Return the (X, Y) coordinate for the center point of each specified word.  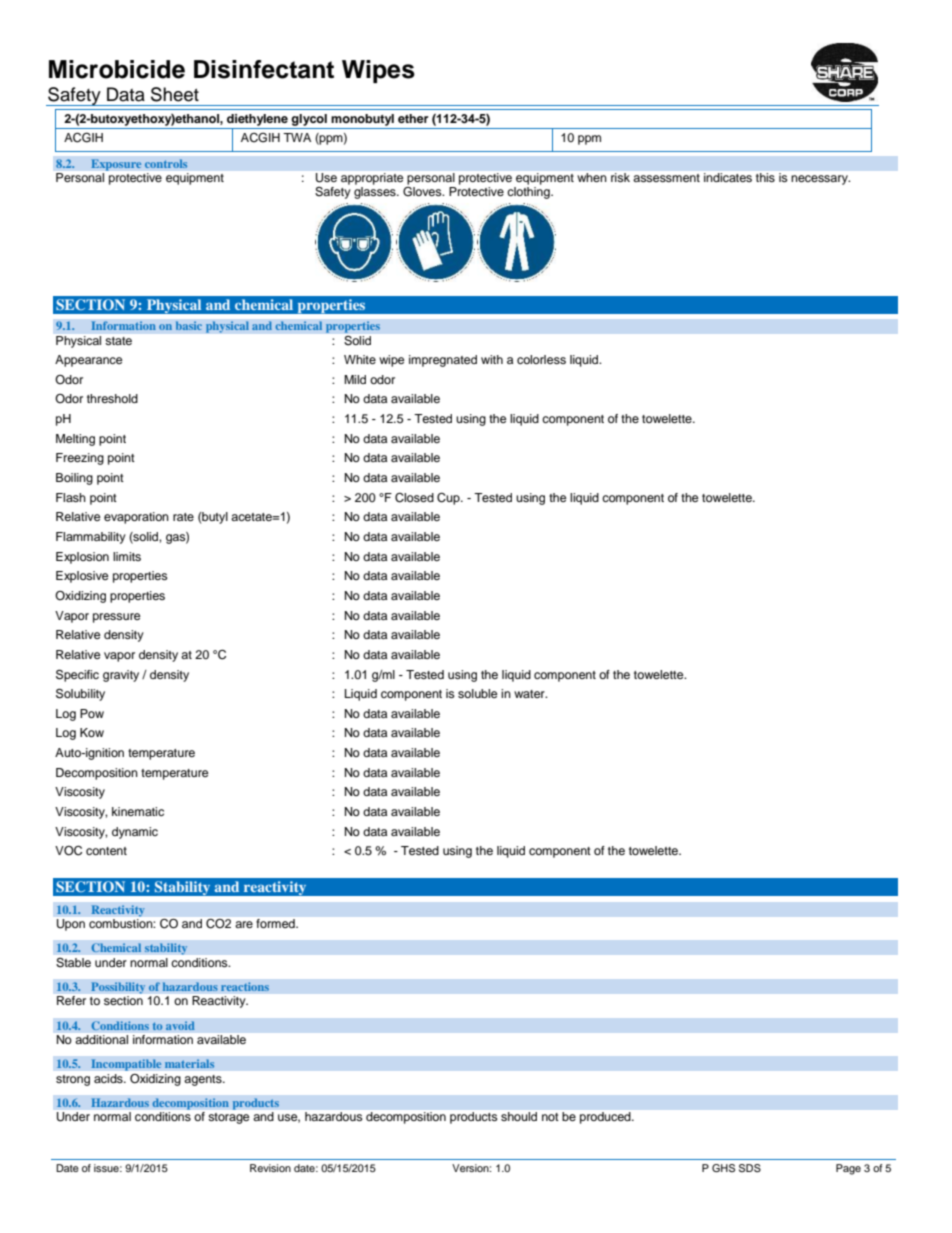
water (530, 694)
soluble (477, 693)
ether (413, 118)
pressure (116, 618)
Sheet (175, 94)
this (765, 177)
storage (229, 1118)
